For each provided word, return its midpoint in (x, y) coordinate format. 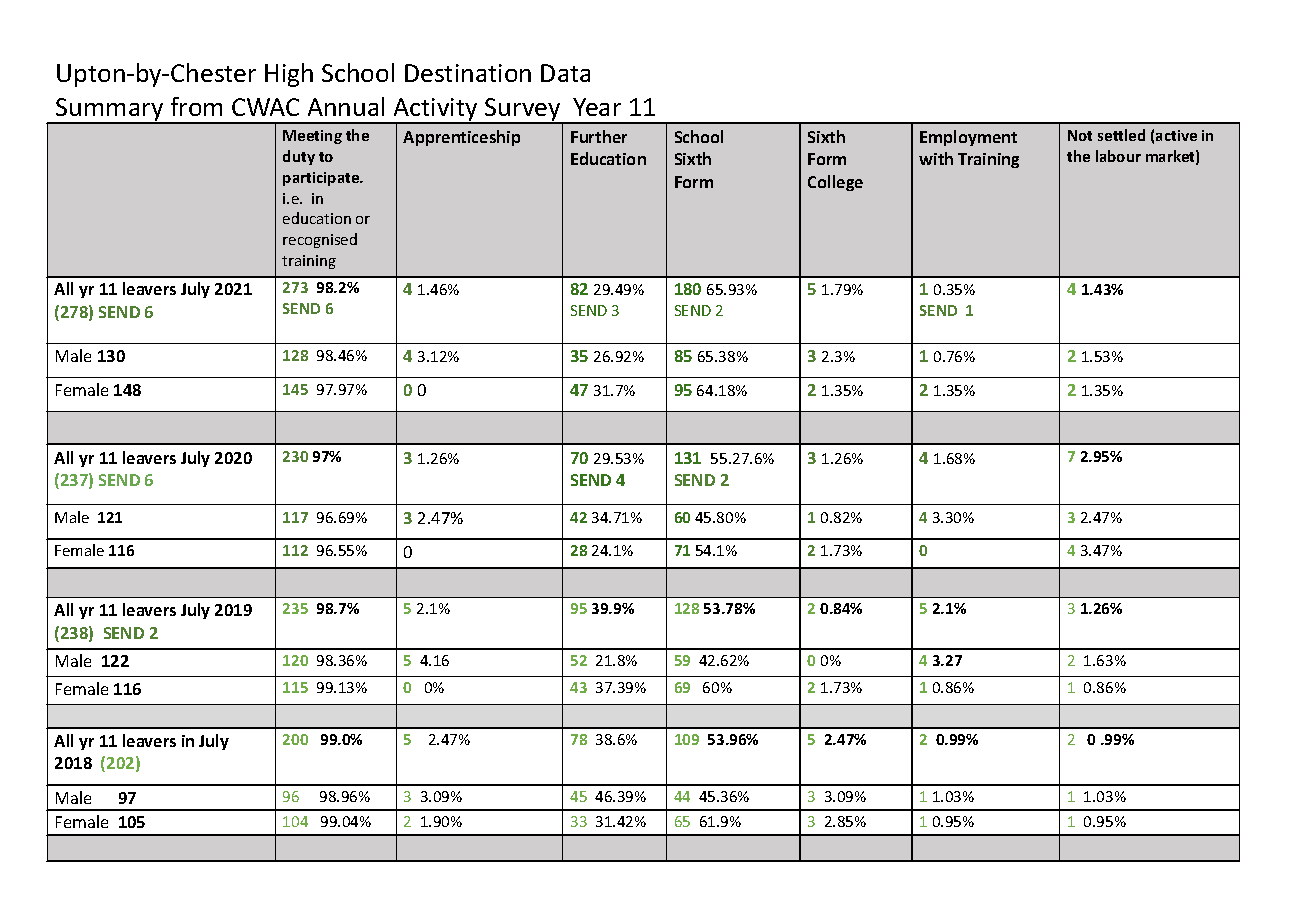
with (936, 158)
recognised (320, 240)
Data (565, 73)
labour (1118, 156)
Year (597, 107)
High (289, 75)
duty (299, 157)
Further (599, 136)
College (835, 183)
